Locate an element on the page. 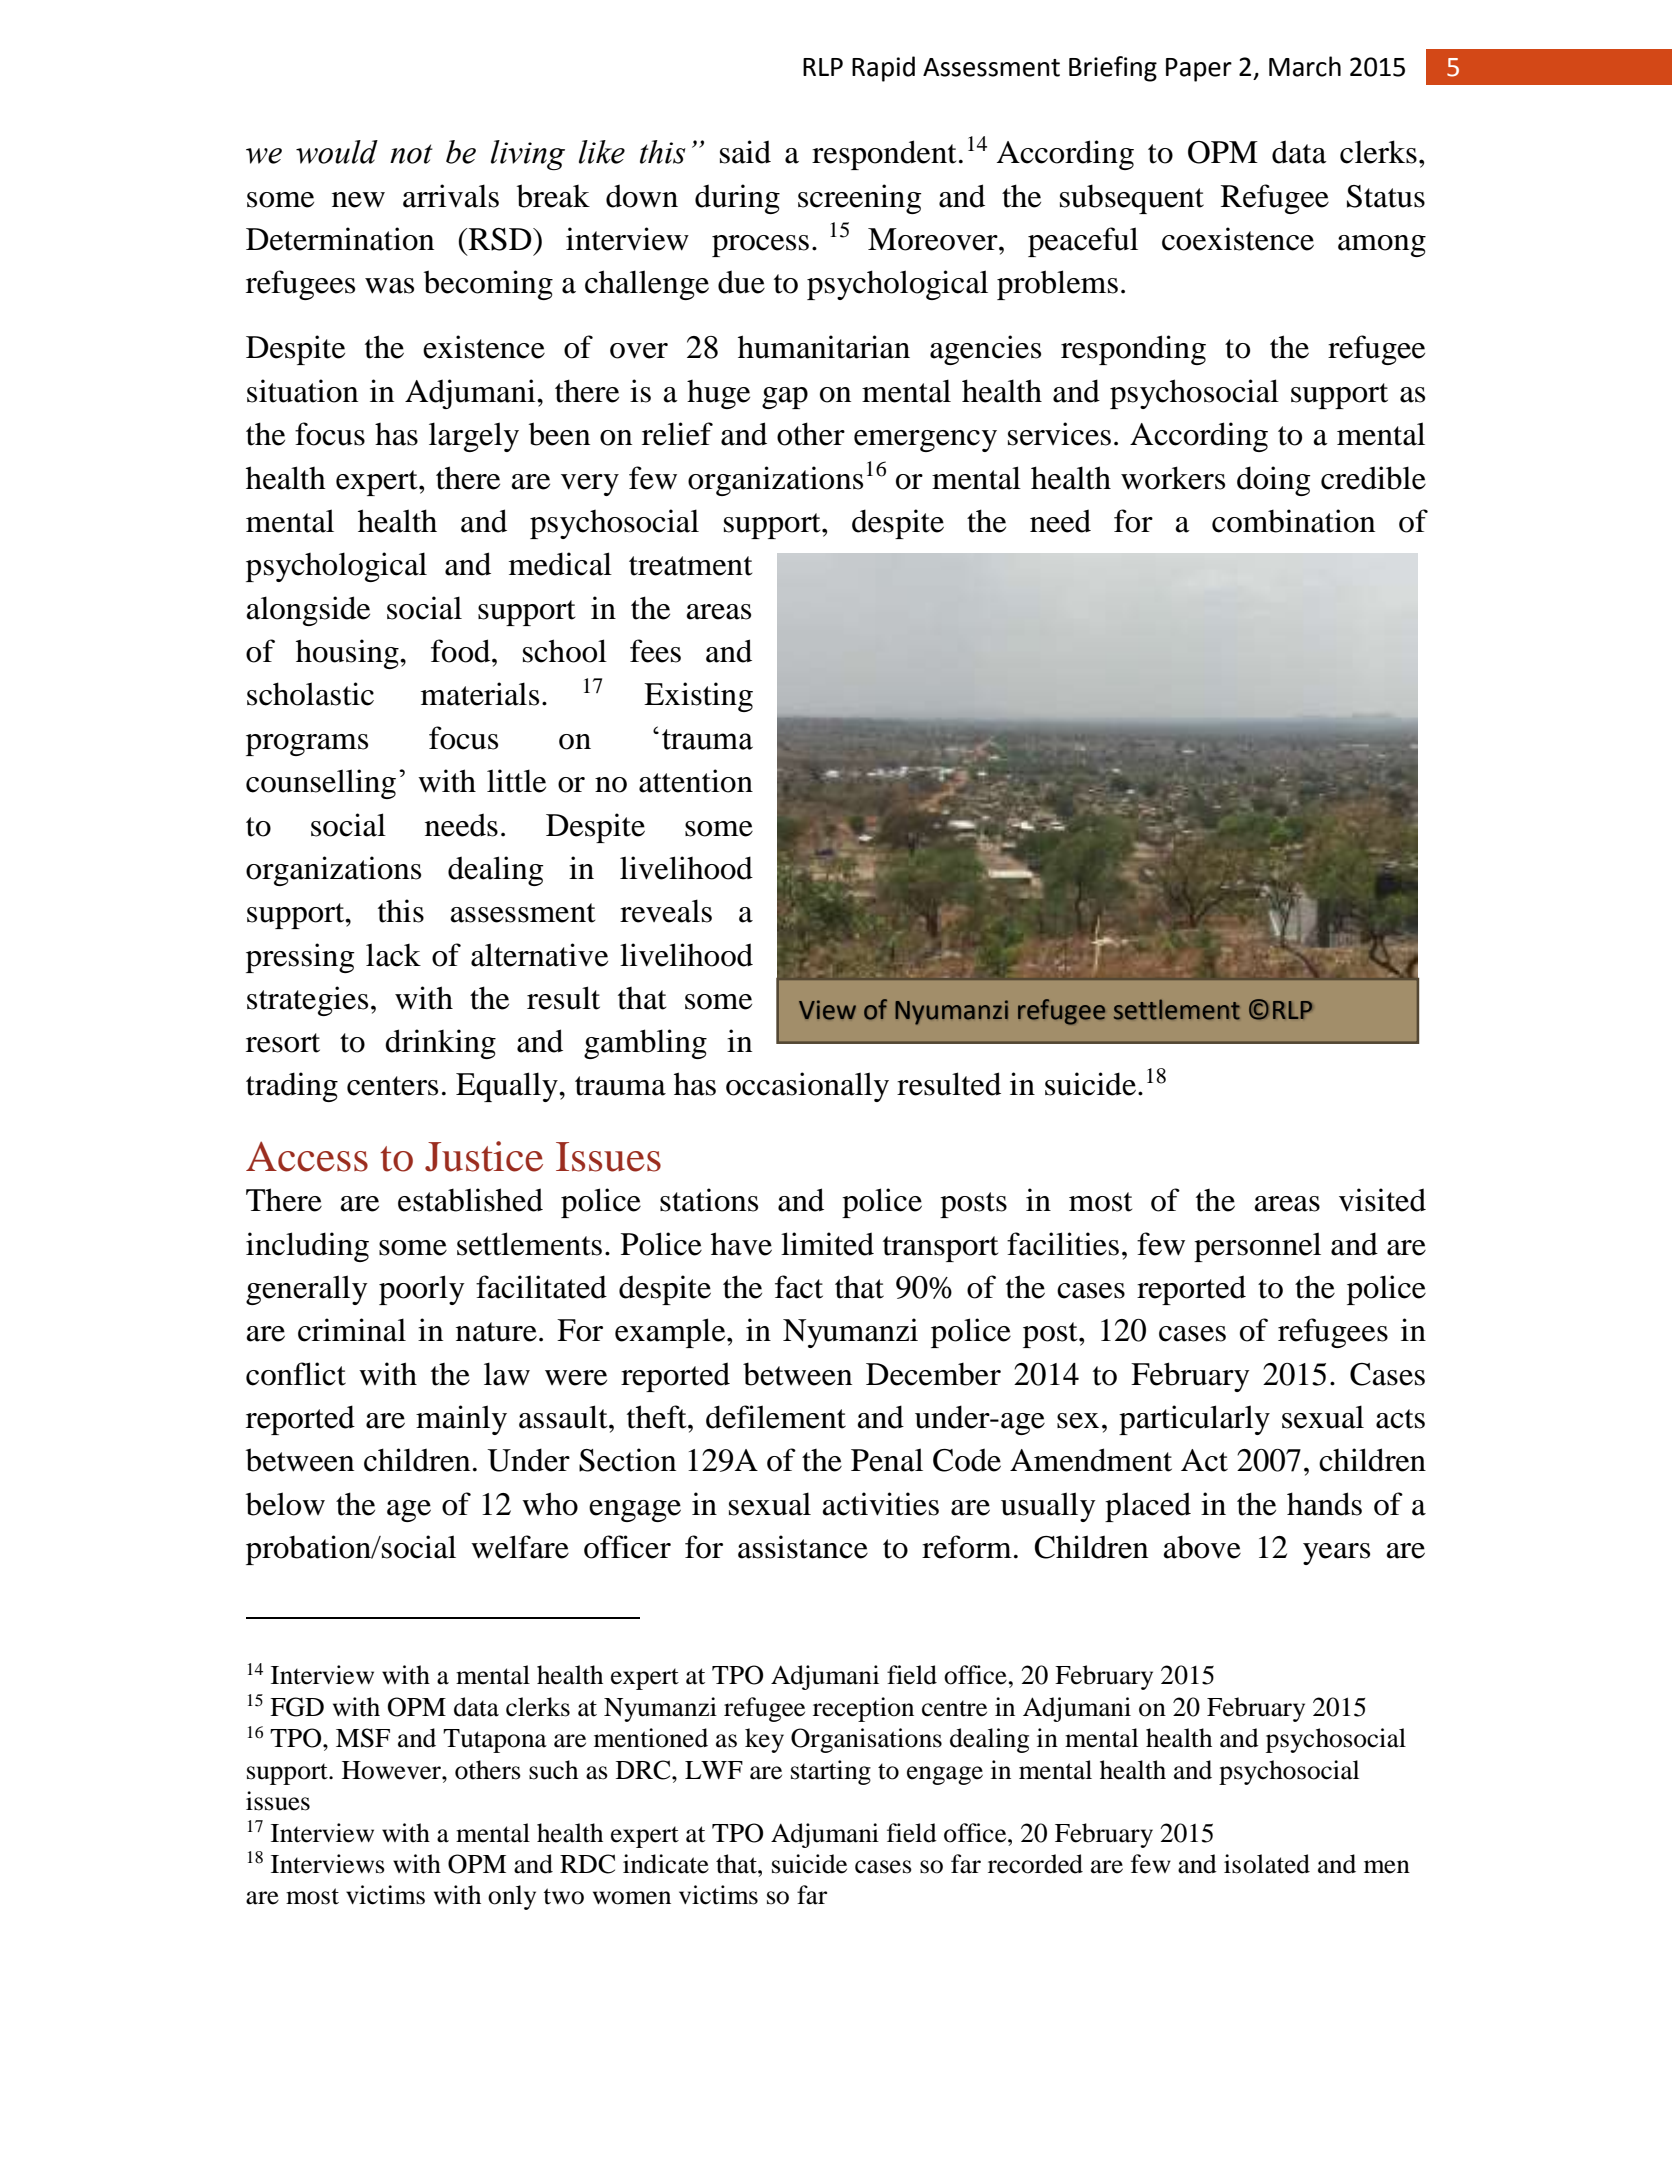 Image resolution: width=1672 pixels, height=2164 pixels. activities is located at coordinates (881, 1504).
